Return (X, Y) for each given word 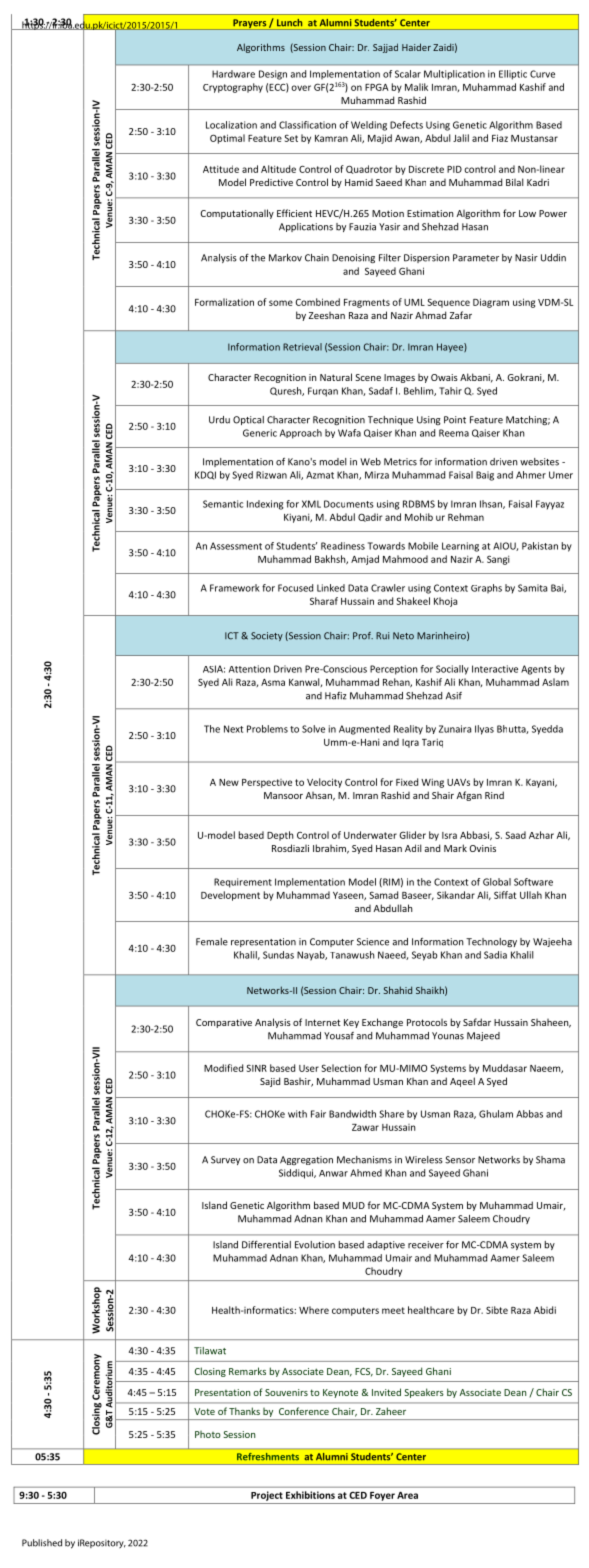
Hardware (233, 74)
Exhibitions (310, 1495)
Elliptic (513, 75)
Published (42, 1543)
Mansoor (283, 795)
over (301, 88)
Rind (494, 795)
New (229, 782)
